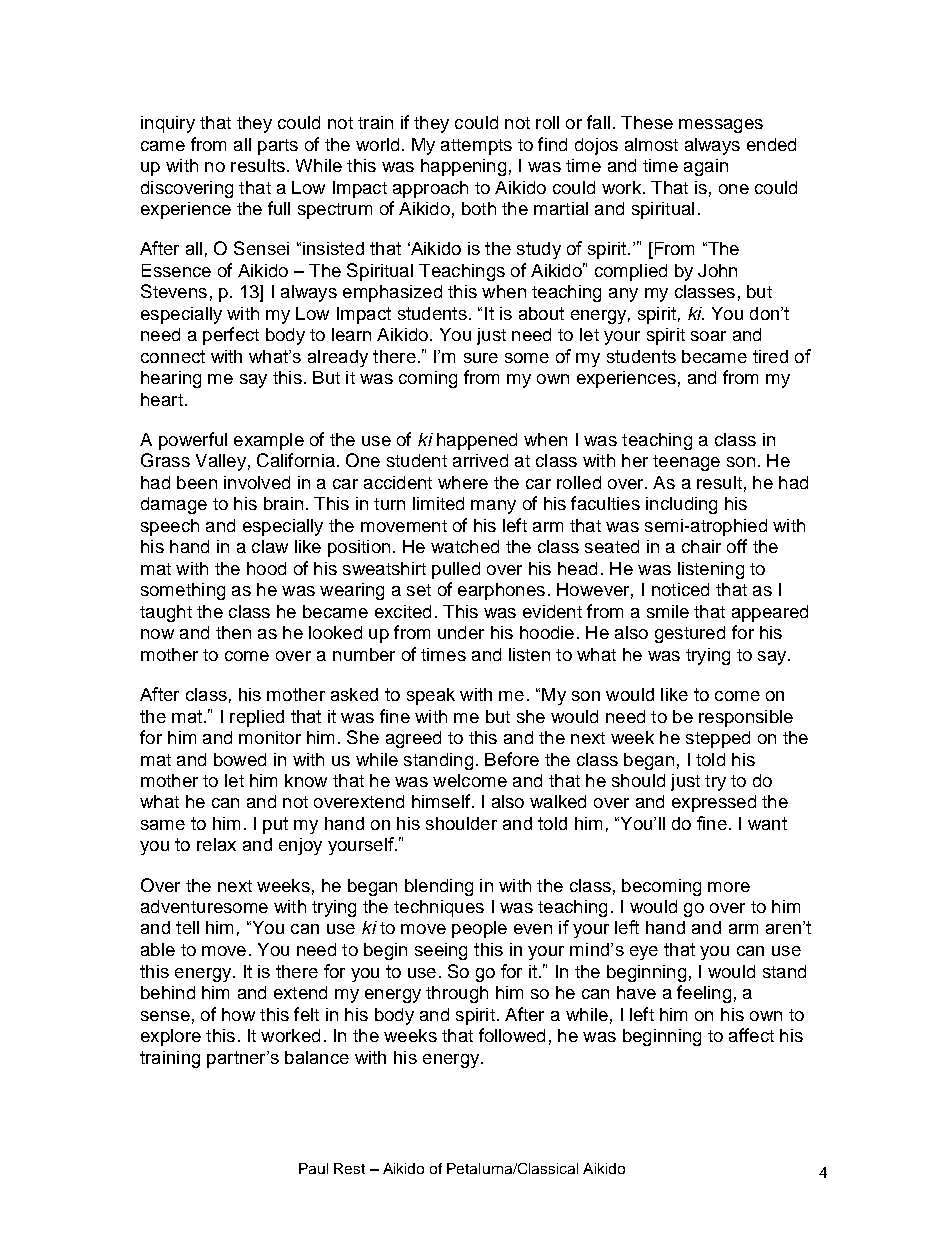 The height and width of the page is (1233, 952). What do you see at coordinates (349, 1168) in the page?
I see `Rest` at bounding box center [349, 1168].
